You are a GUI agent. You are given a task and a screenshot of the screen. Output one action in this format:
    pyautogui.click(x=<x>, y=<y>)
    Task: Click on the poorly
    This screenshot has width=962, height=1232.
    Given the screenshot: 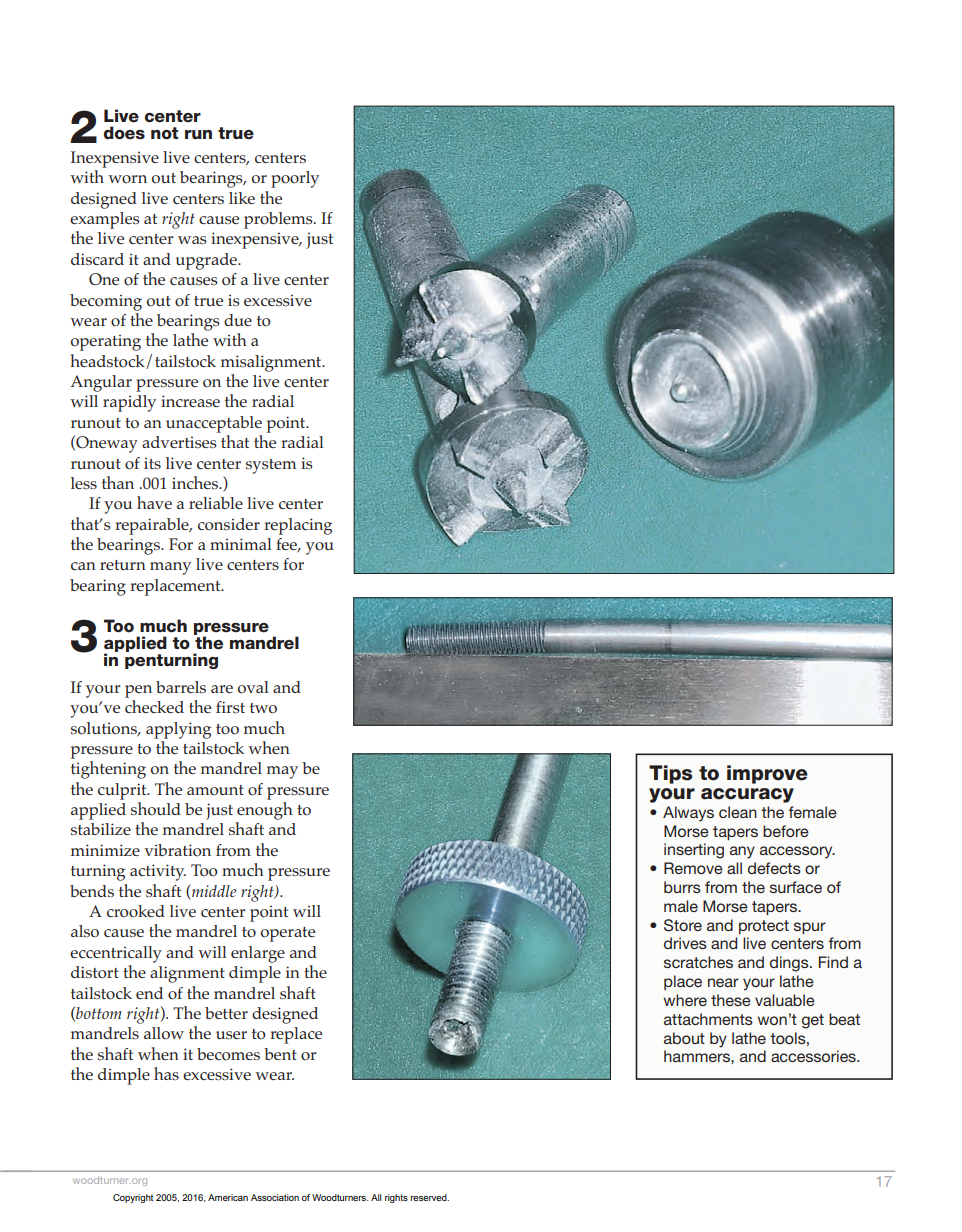 What is the action you would take?
    pyautogui.click(x=295, y=179)
